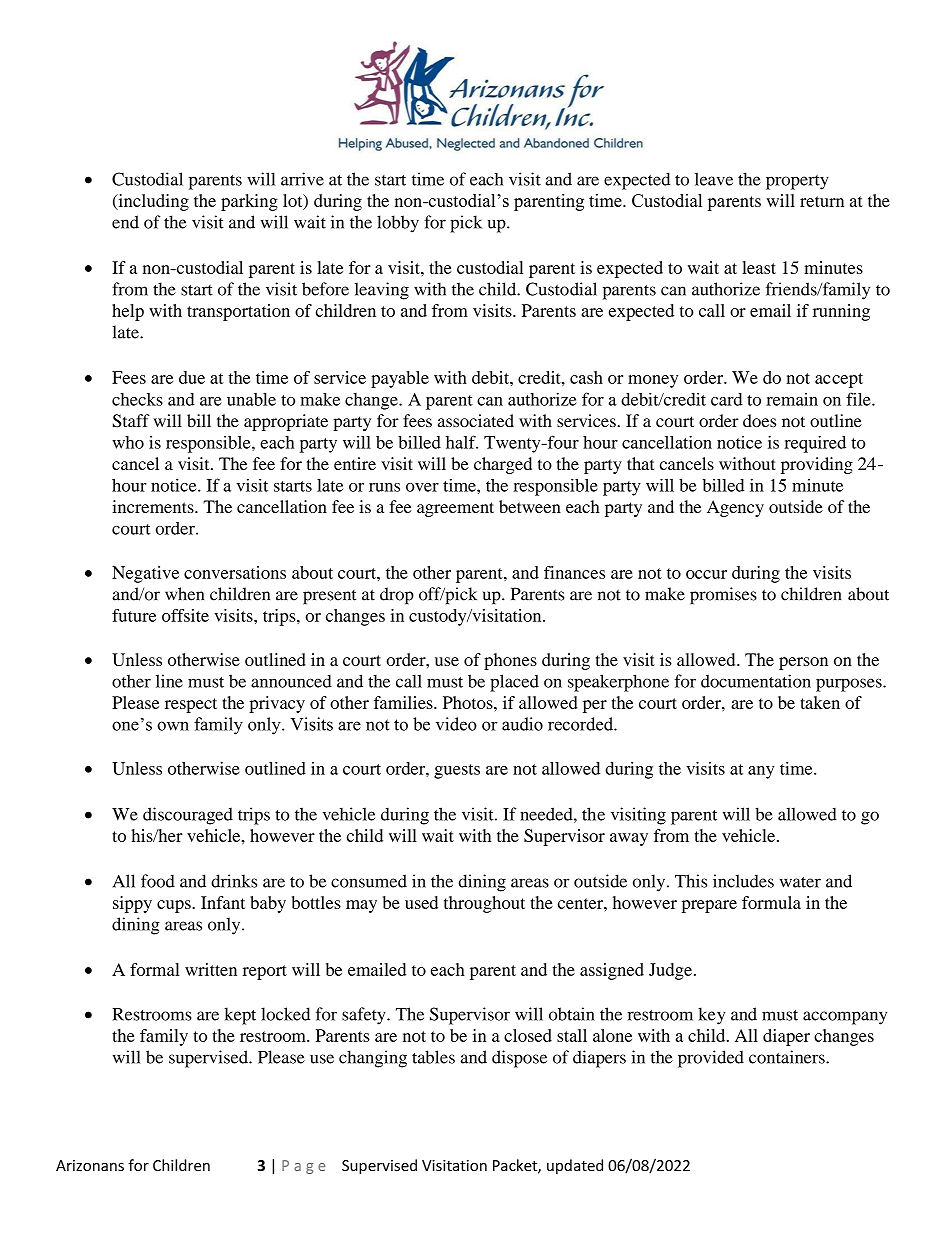 The height and width of the screenshot is (1233, 952). I want to click on documentation, so click(756, 681).
